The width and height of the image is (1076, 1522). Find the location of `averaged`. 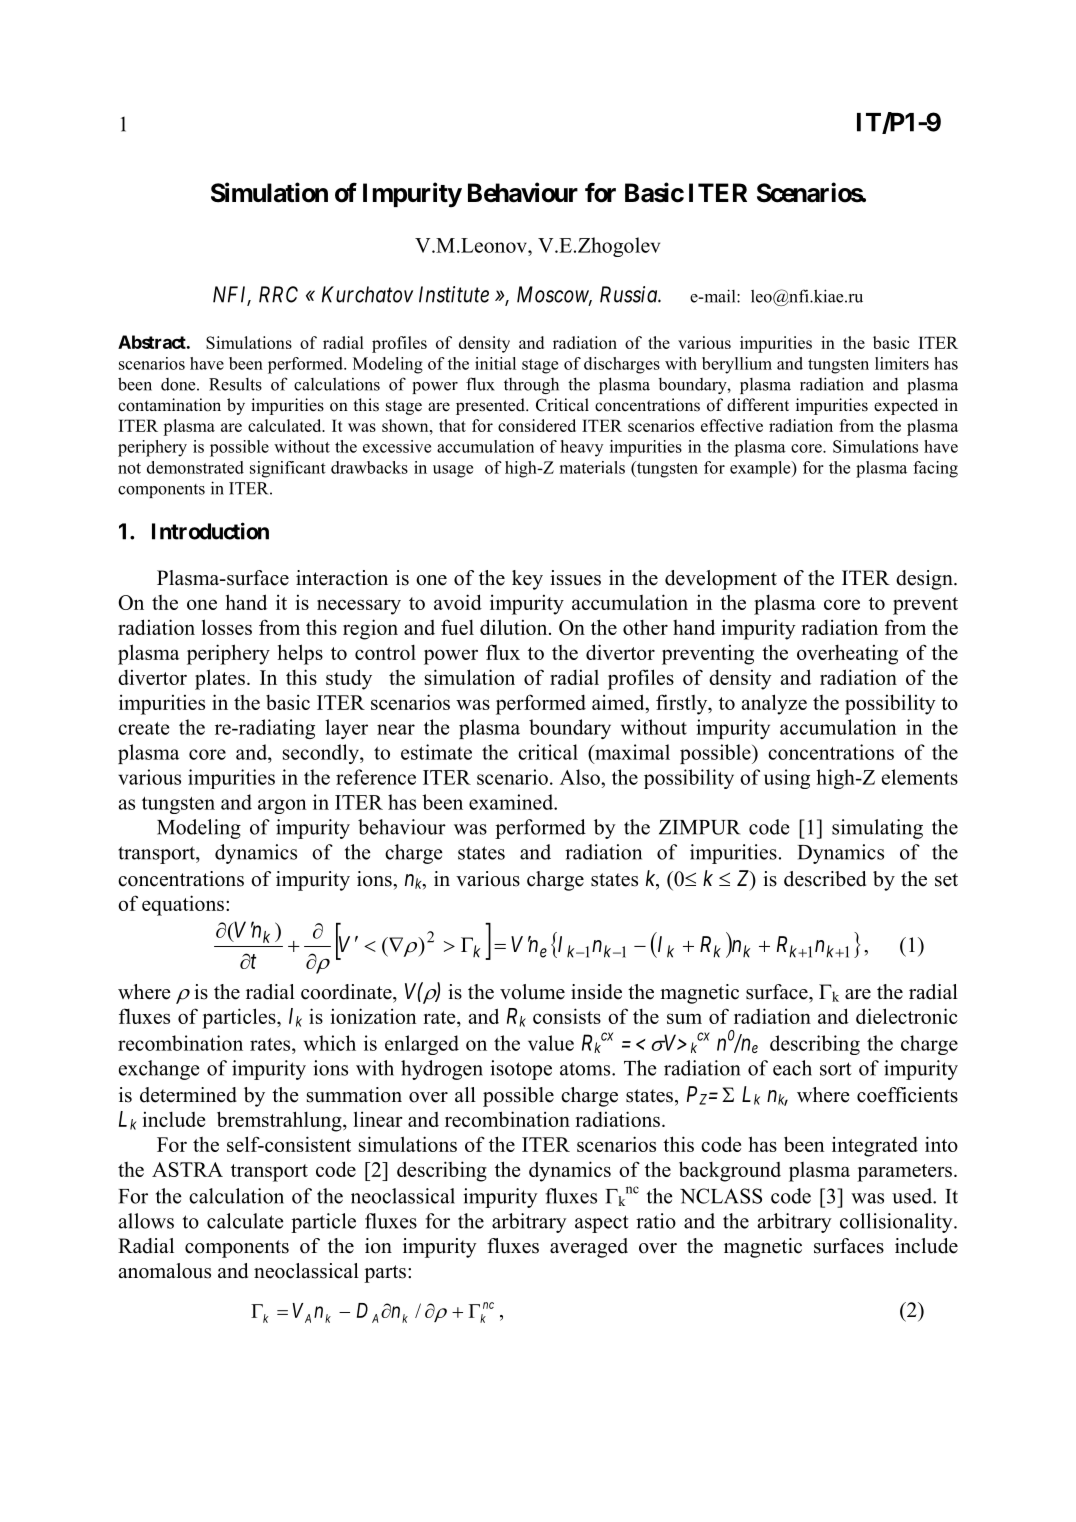

averaged is located at coordinates (589, 1248).
